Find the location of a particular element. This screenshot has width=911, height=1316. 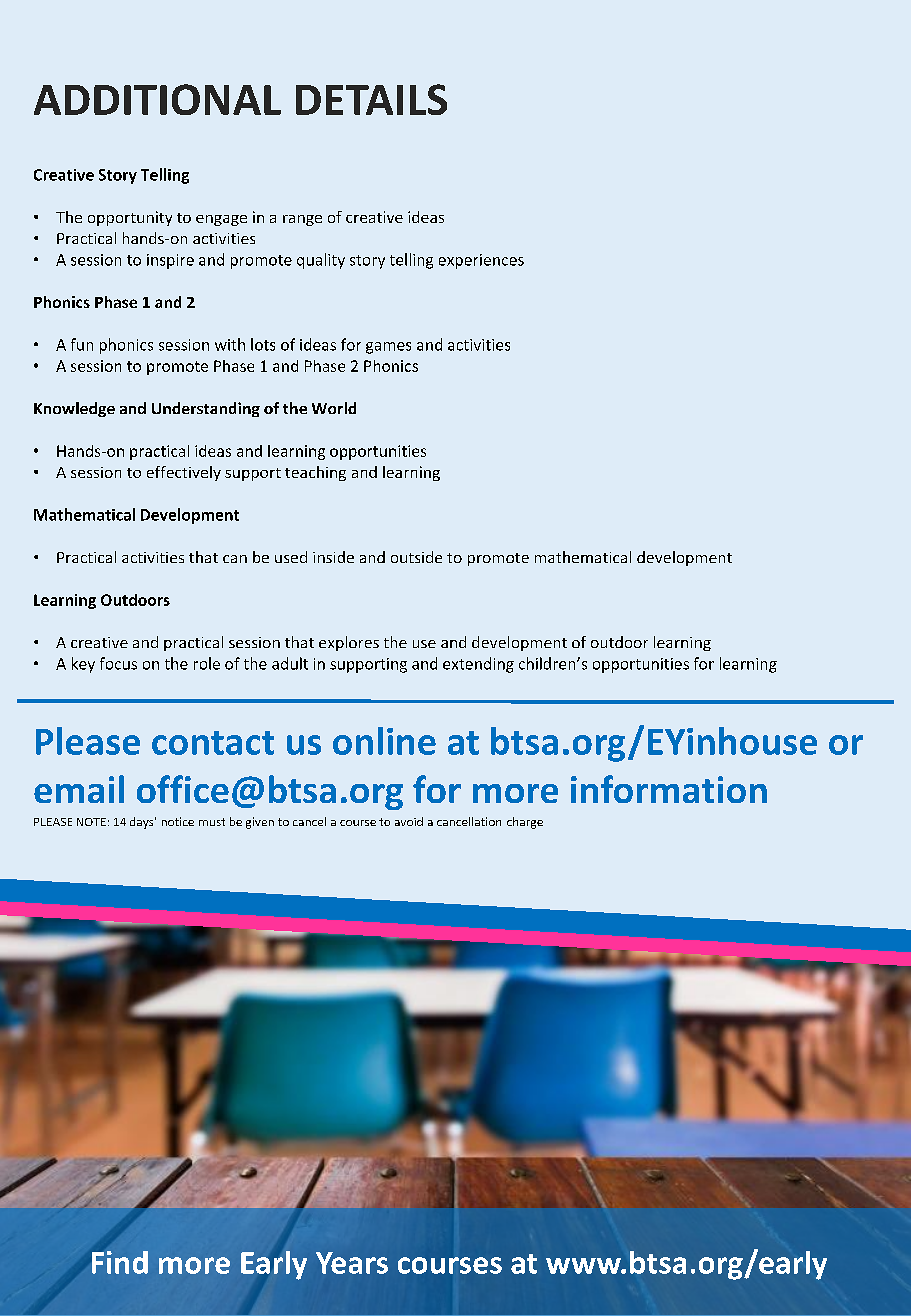

teaching is located at coordinates (315, 473).
